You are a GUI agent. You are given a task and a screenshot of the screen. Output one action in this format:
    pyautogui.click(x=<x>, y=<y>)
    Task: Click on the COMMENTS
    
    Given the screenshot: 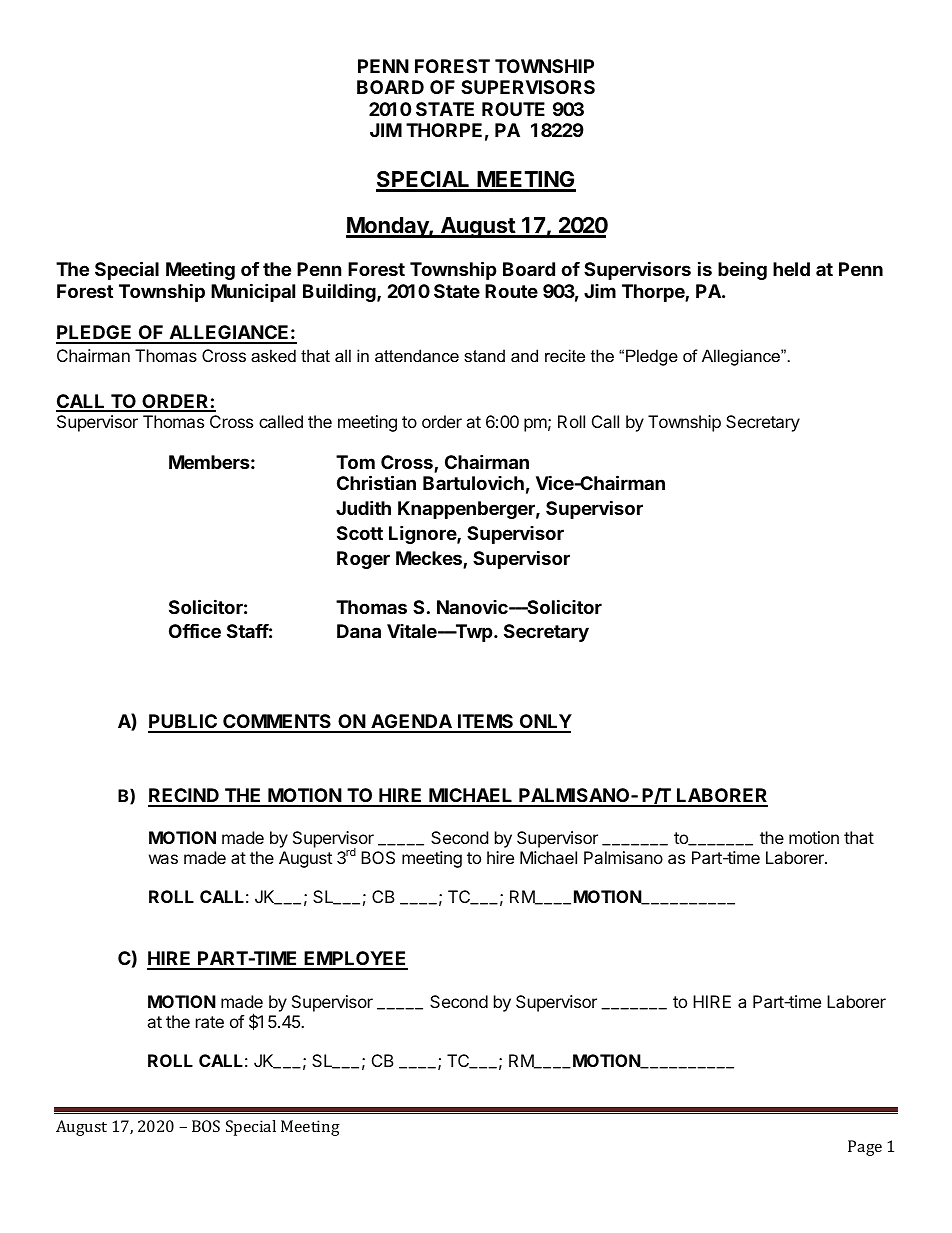 What is the action you would take?
    pyautogui.click(x=277, y=723)
